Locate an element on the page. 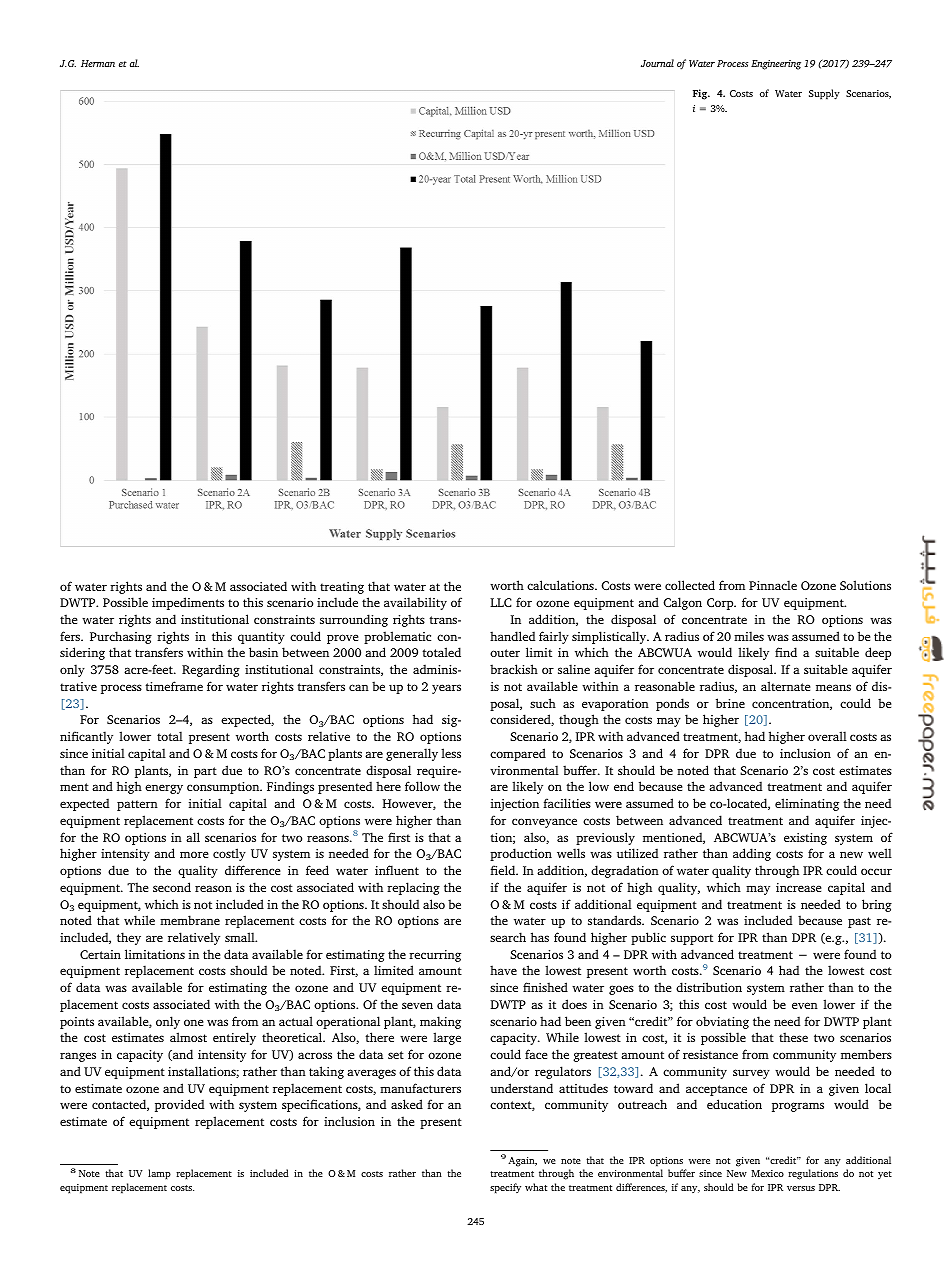 The image size is (952, 1270). Pinnacle is located at coordinates (773, 585).
